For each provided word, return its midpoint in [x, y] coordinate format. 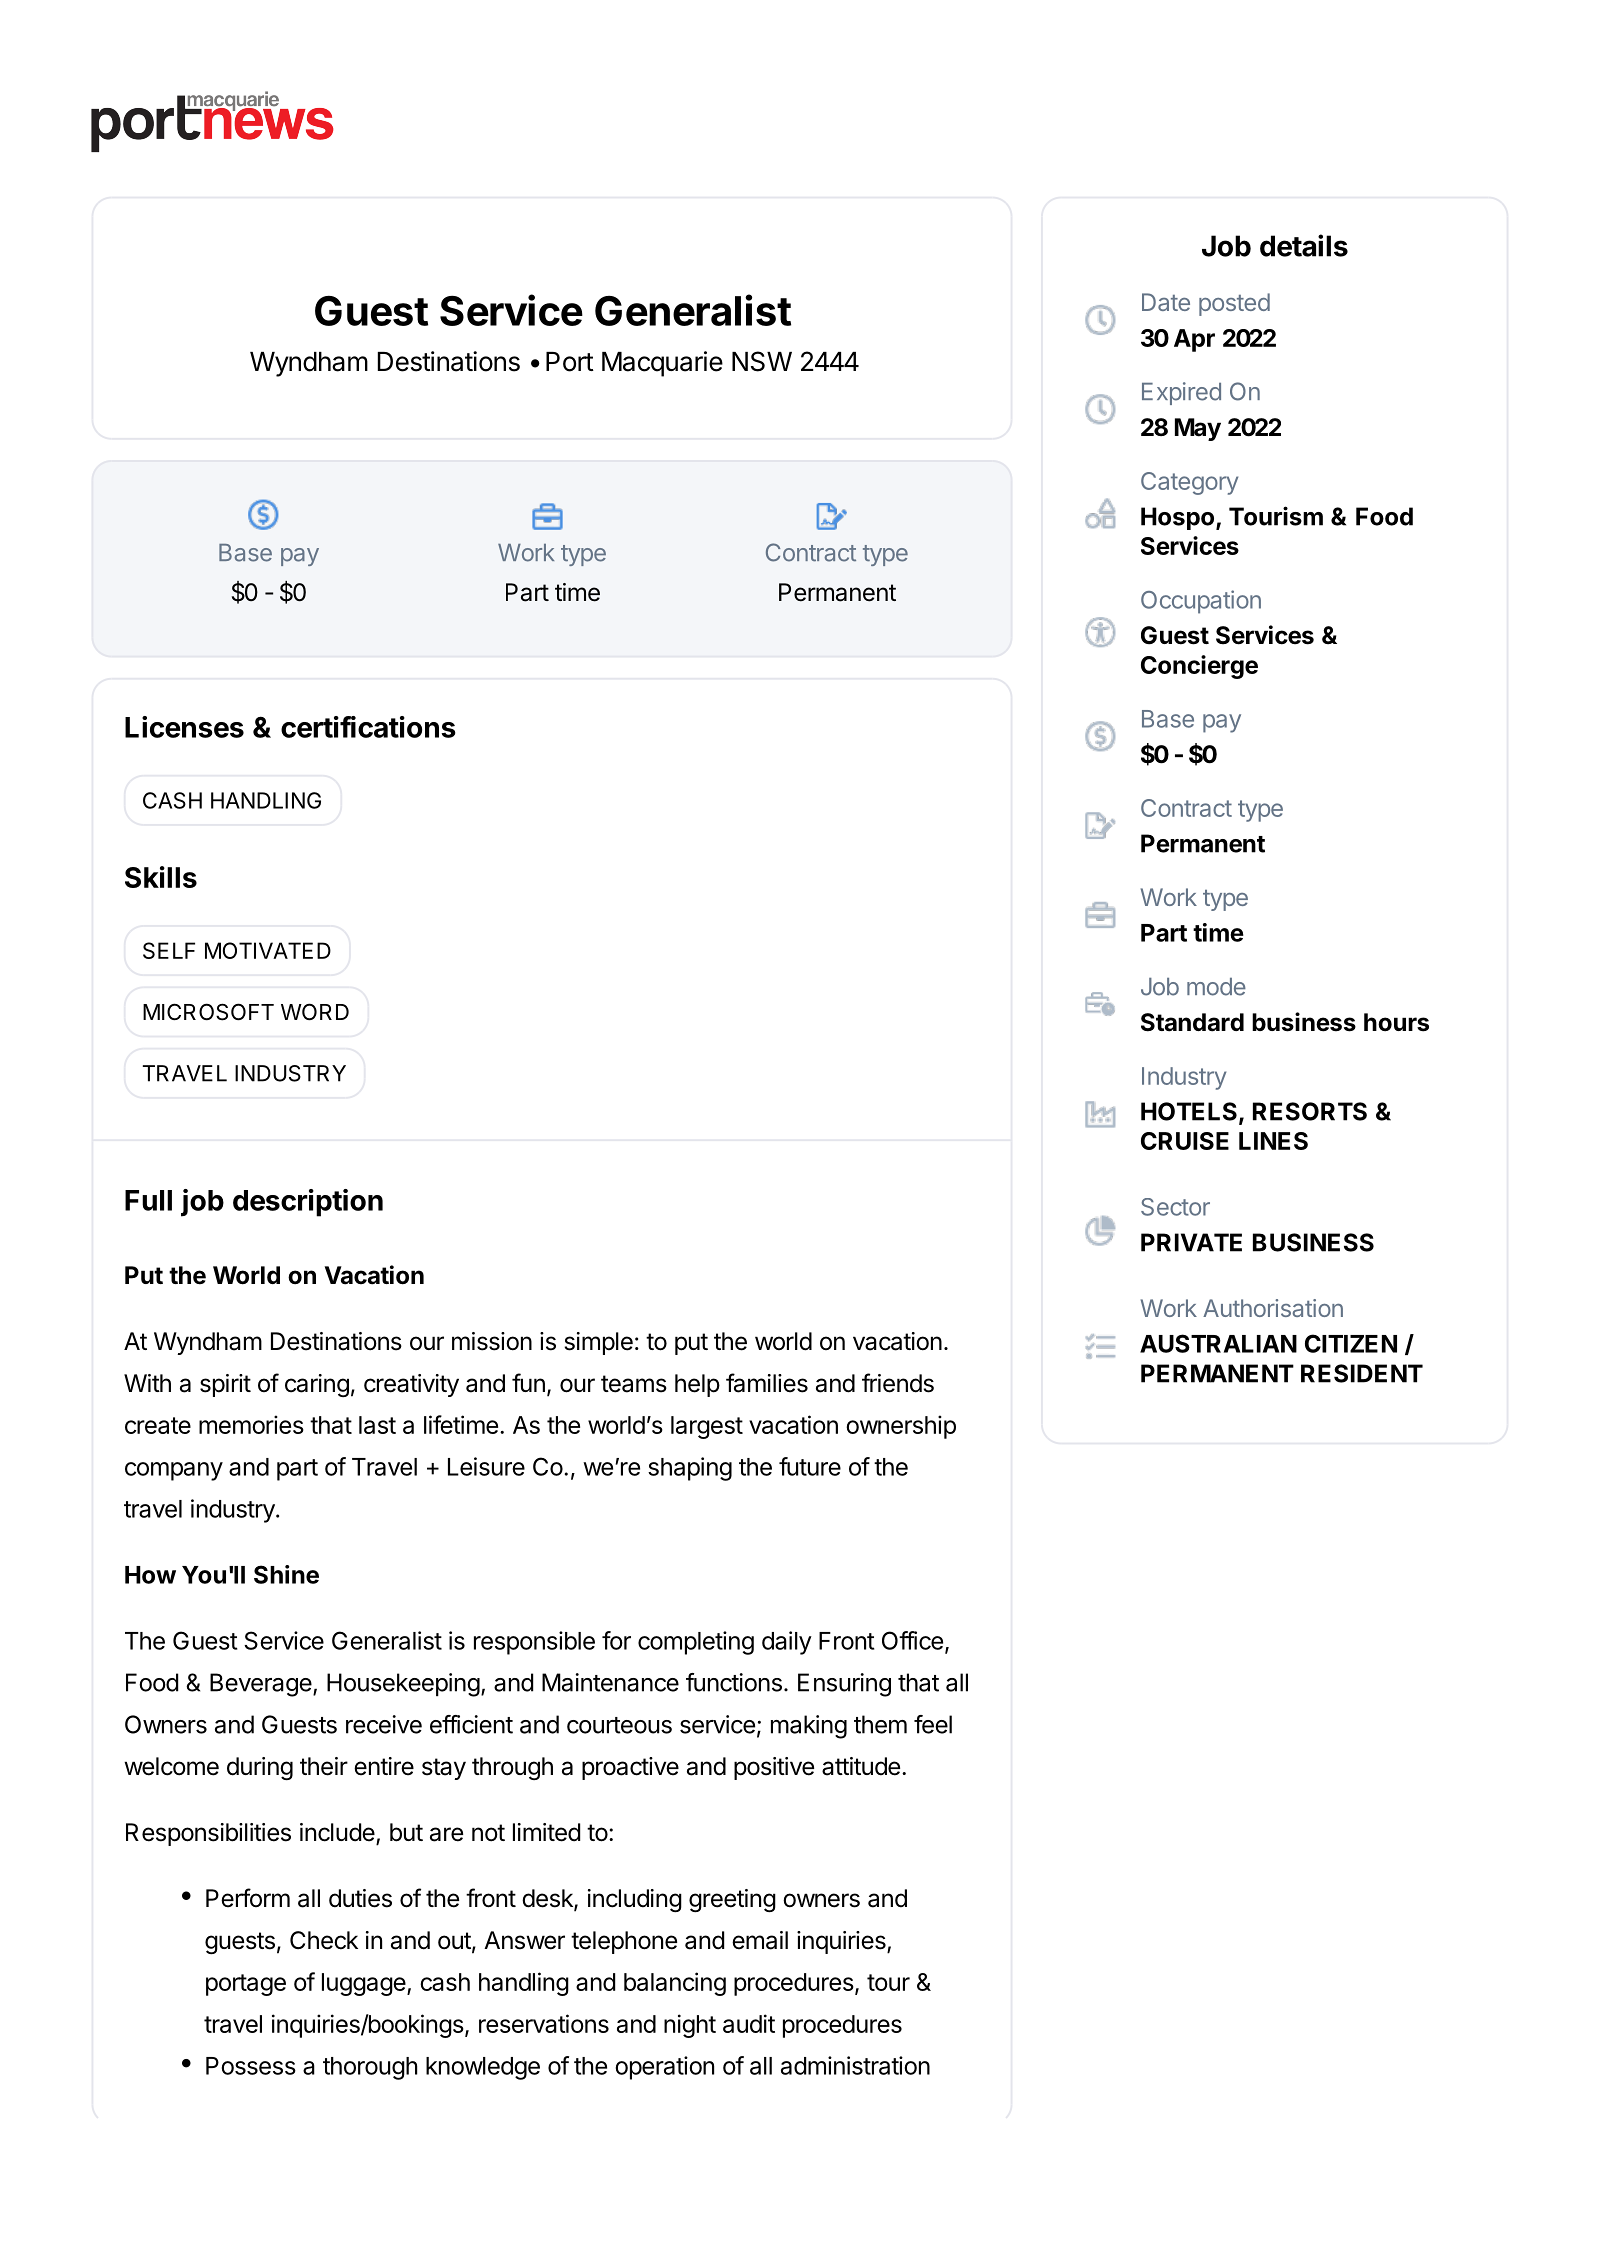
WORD [315, 1012]
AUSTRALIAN [1218, 1343]
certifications [368, 727]
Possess [251, 2066]
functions [734, 1682]
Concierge [1199, 667]
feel [933, 1724]
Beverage [261, 1685]
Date [1166, 302]
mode [1216, 987]
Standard [1192, 1022]
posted [1234, 304]
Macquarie [662, 364]
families [767, 1383]
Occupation [1201, 602]
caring [317, 1385]
